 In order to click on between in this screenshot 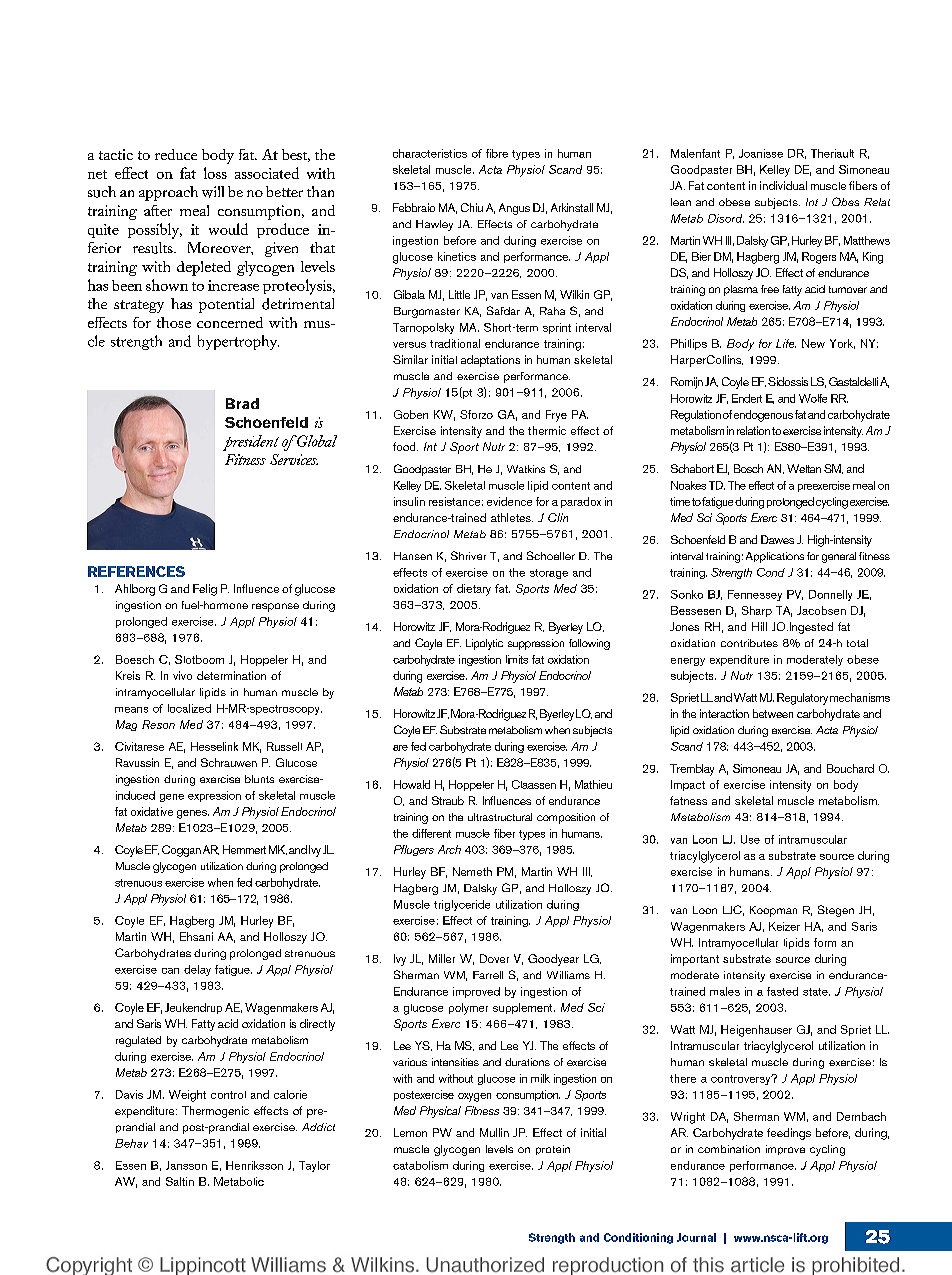, I will do `click(773, 713)`.
